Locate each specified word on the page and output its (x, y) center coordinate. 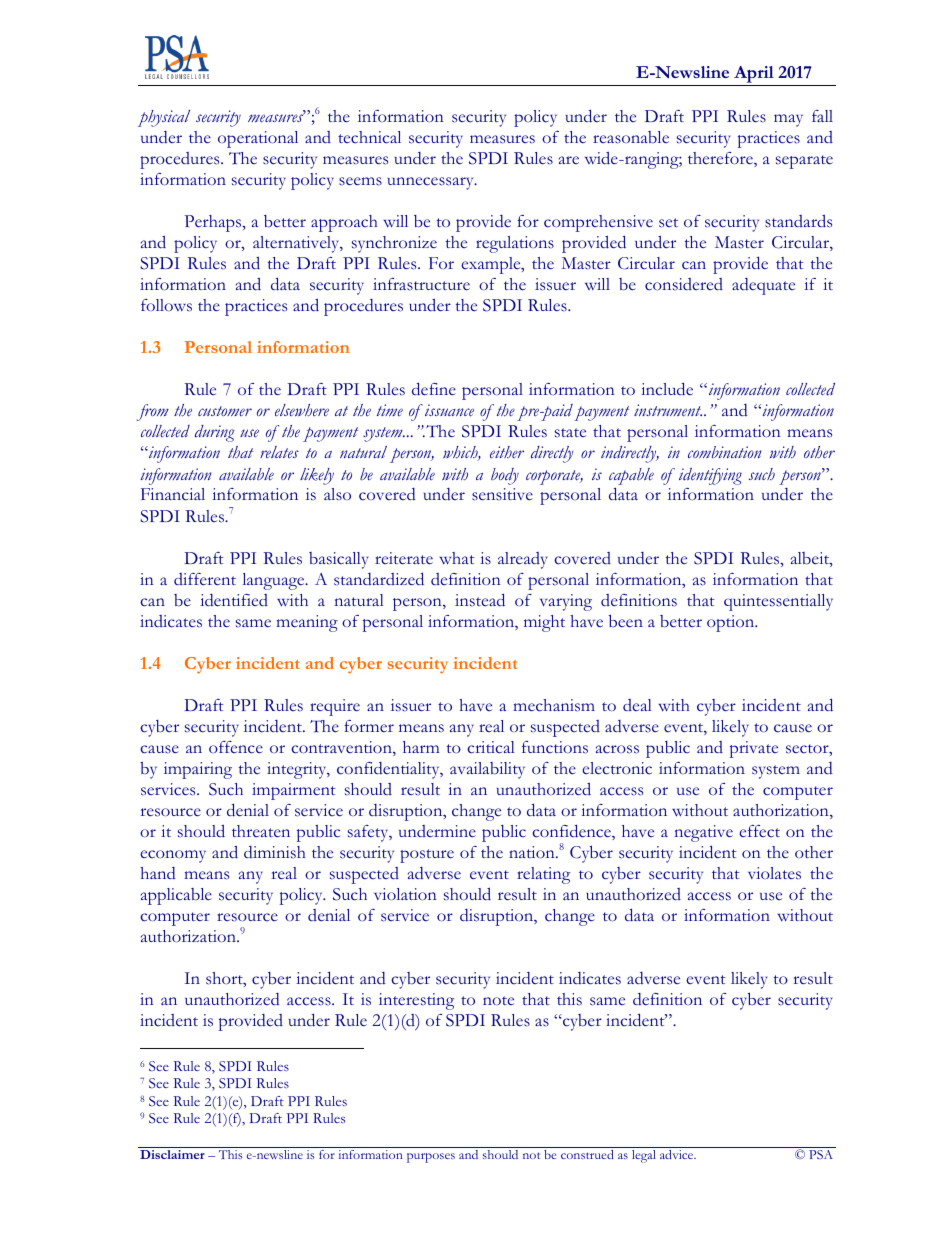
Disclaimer (172, 1154)
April (754, 76)
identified (234, 600)
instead (480, 600)
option (732, 623)
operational (258, 139)
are (569, 160)
